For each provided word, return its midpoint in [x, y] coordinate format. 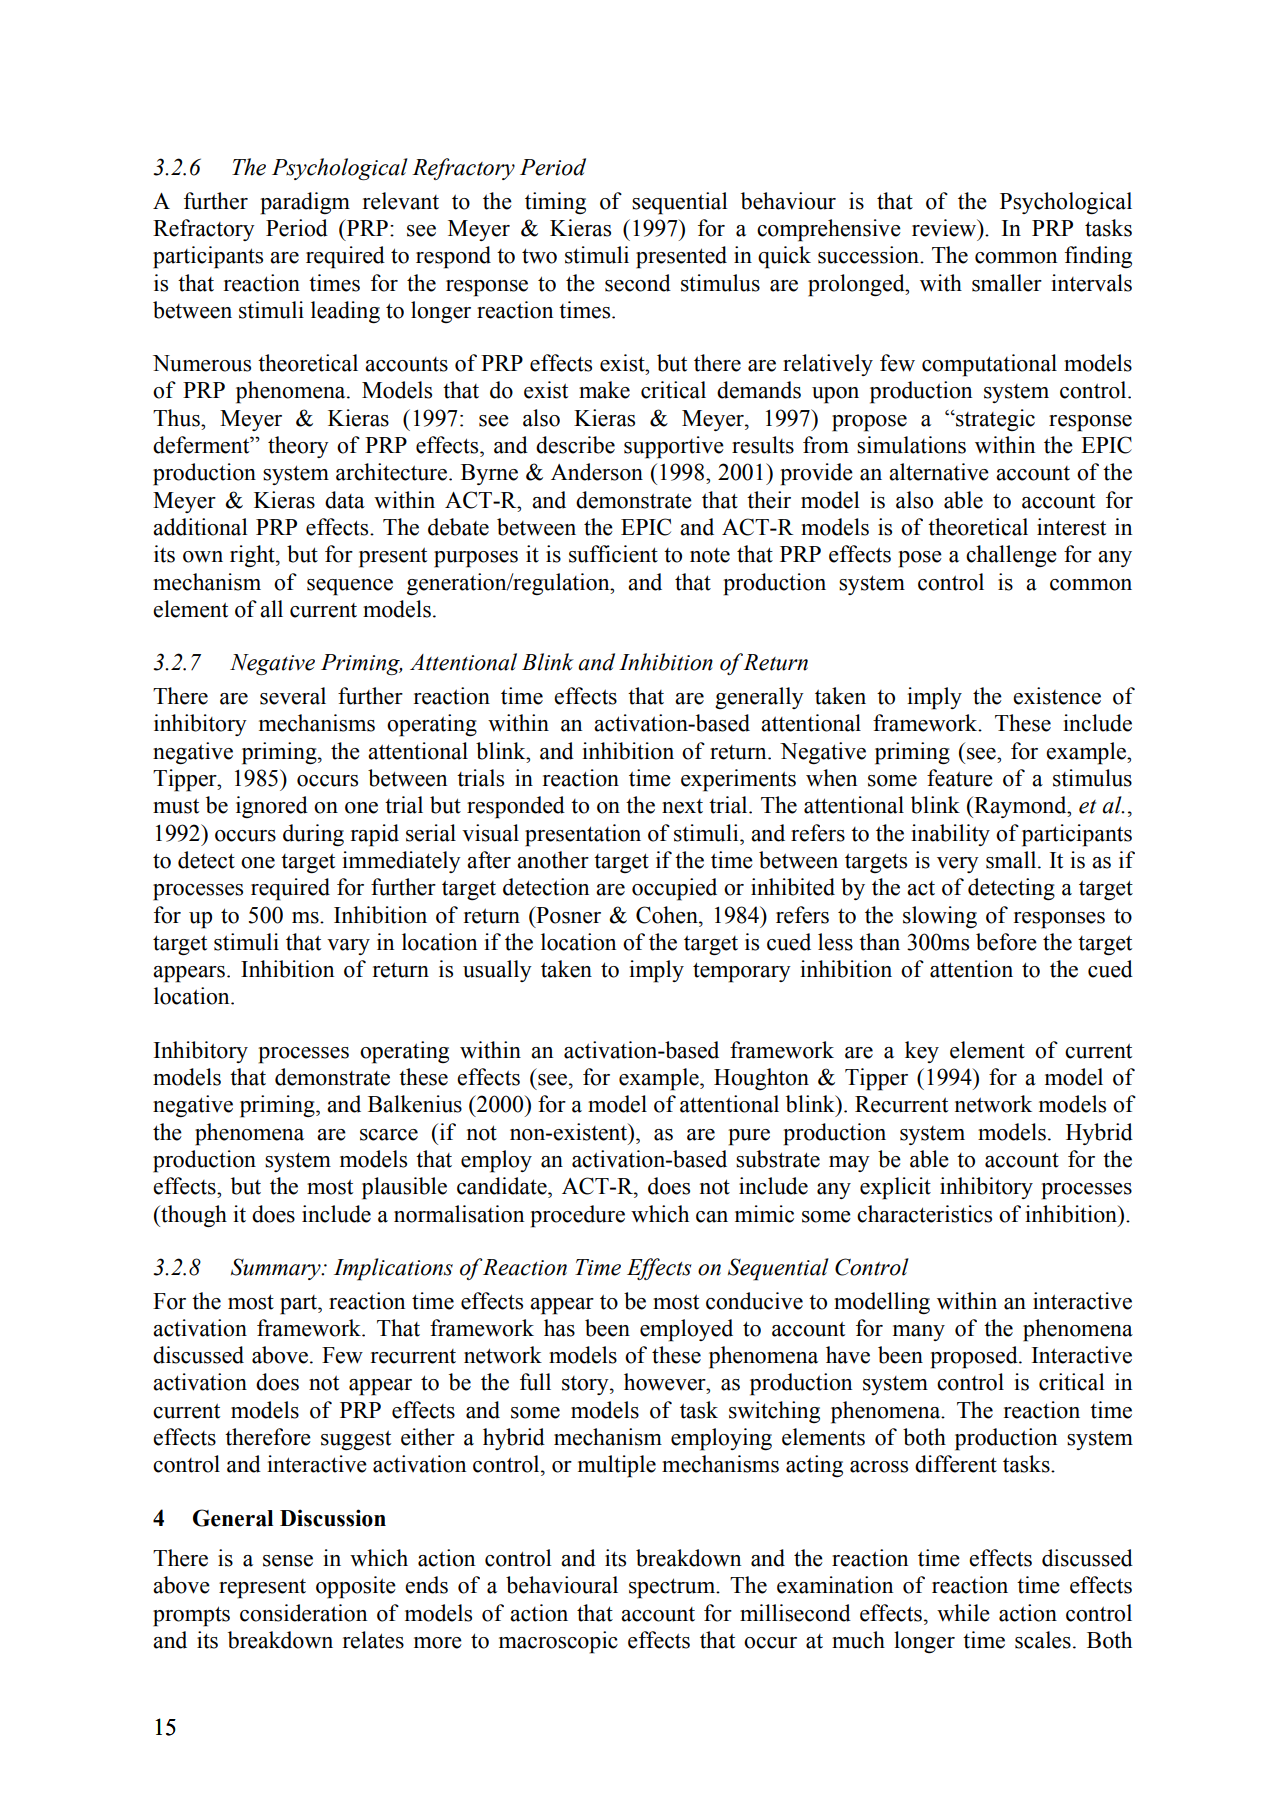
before [1006, 942]
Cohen [668, 915]
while [963, 1613]
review [945, 228]
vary [348, 947]
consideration [303, 1613]
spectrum [673, 1588]
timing [555, 203]
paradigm [305, 203]
